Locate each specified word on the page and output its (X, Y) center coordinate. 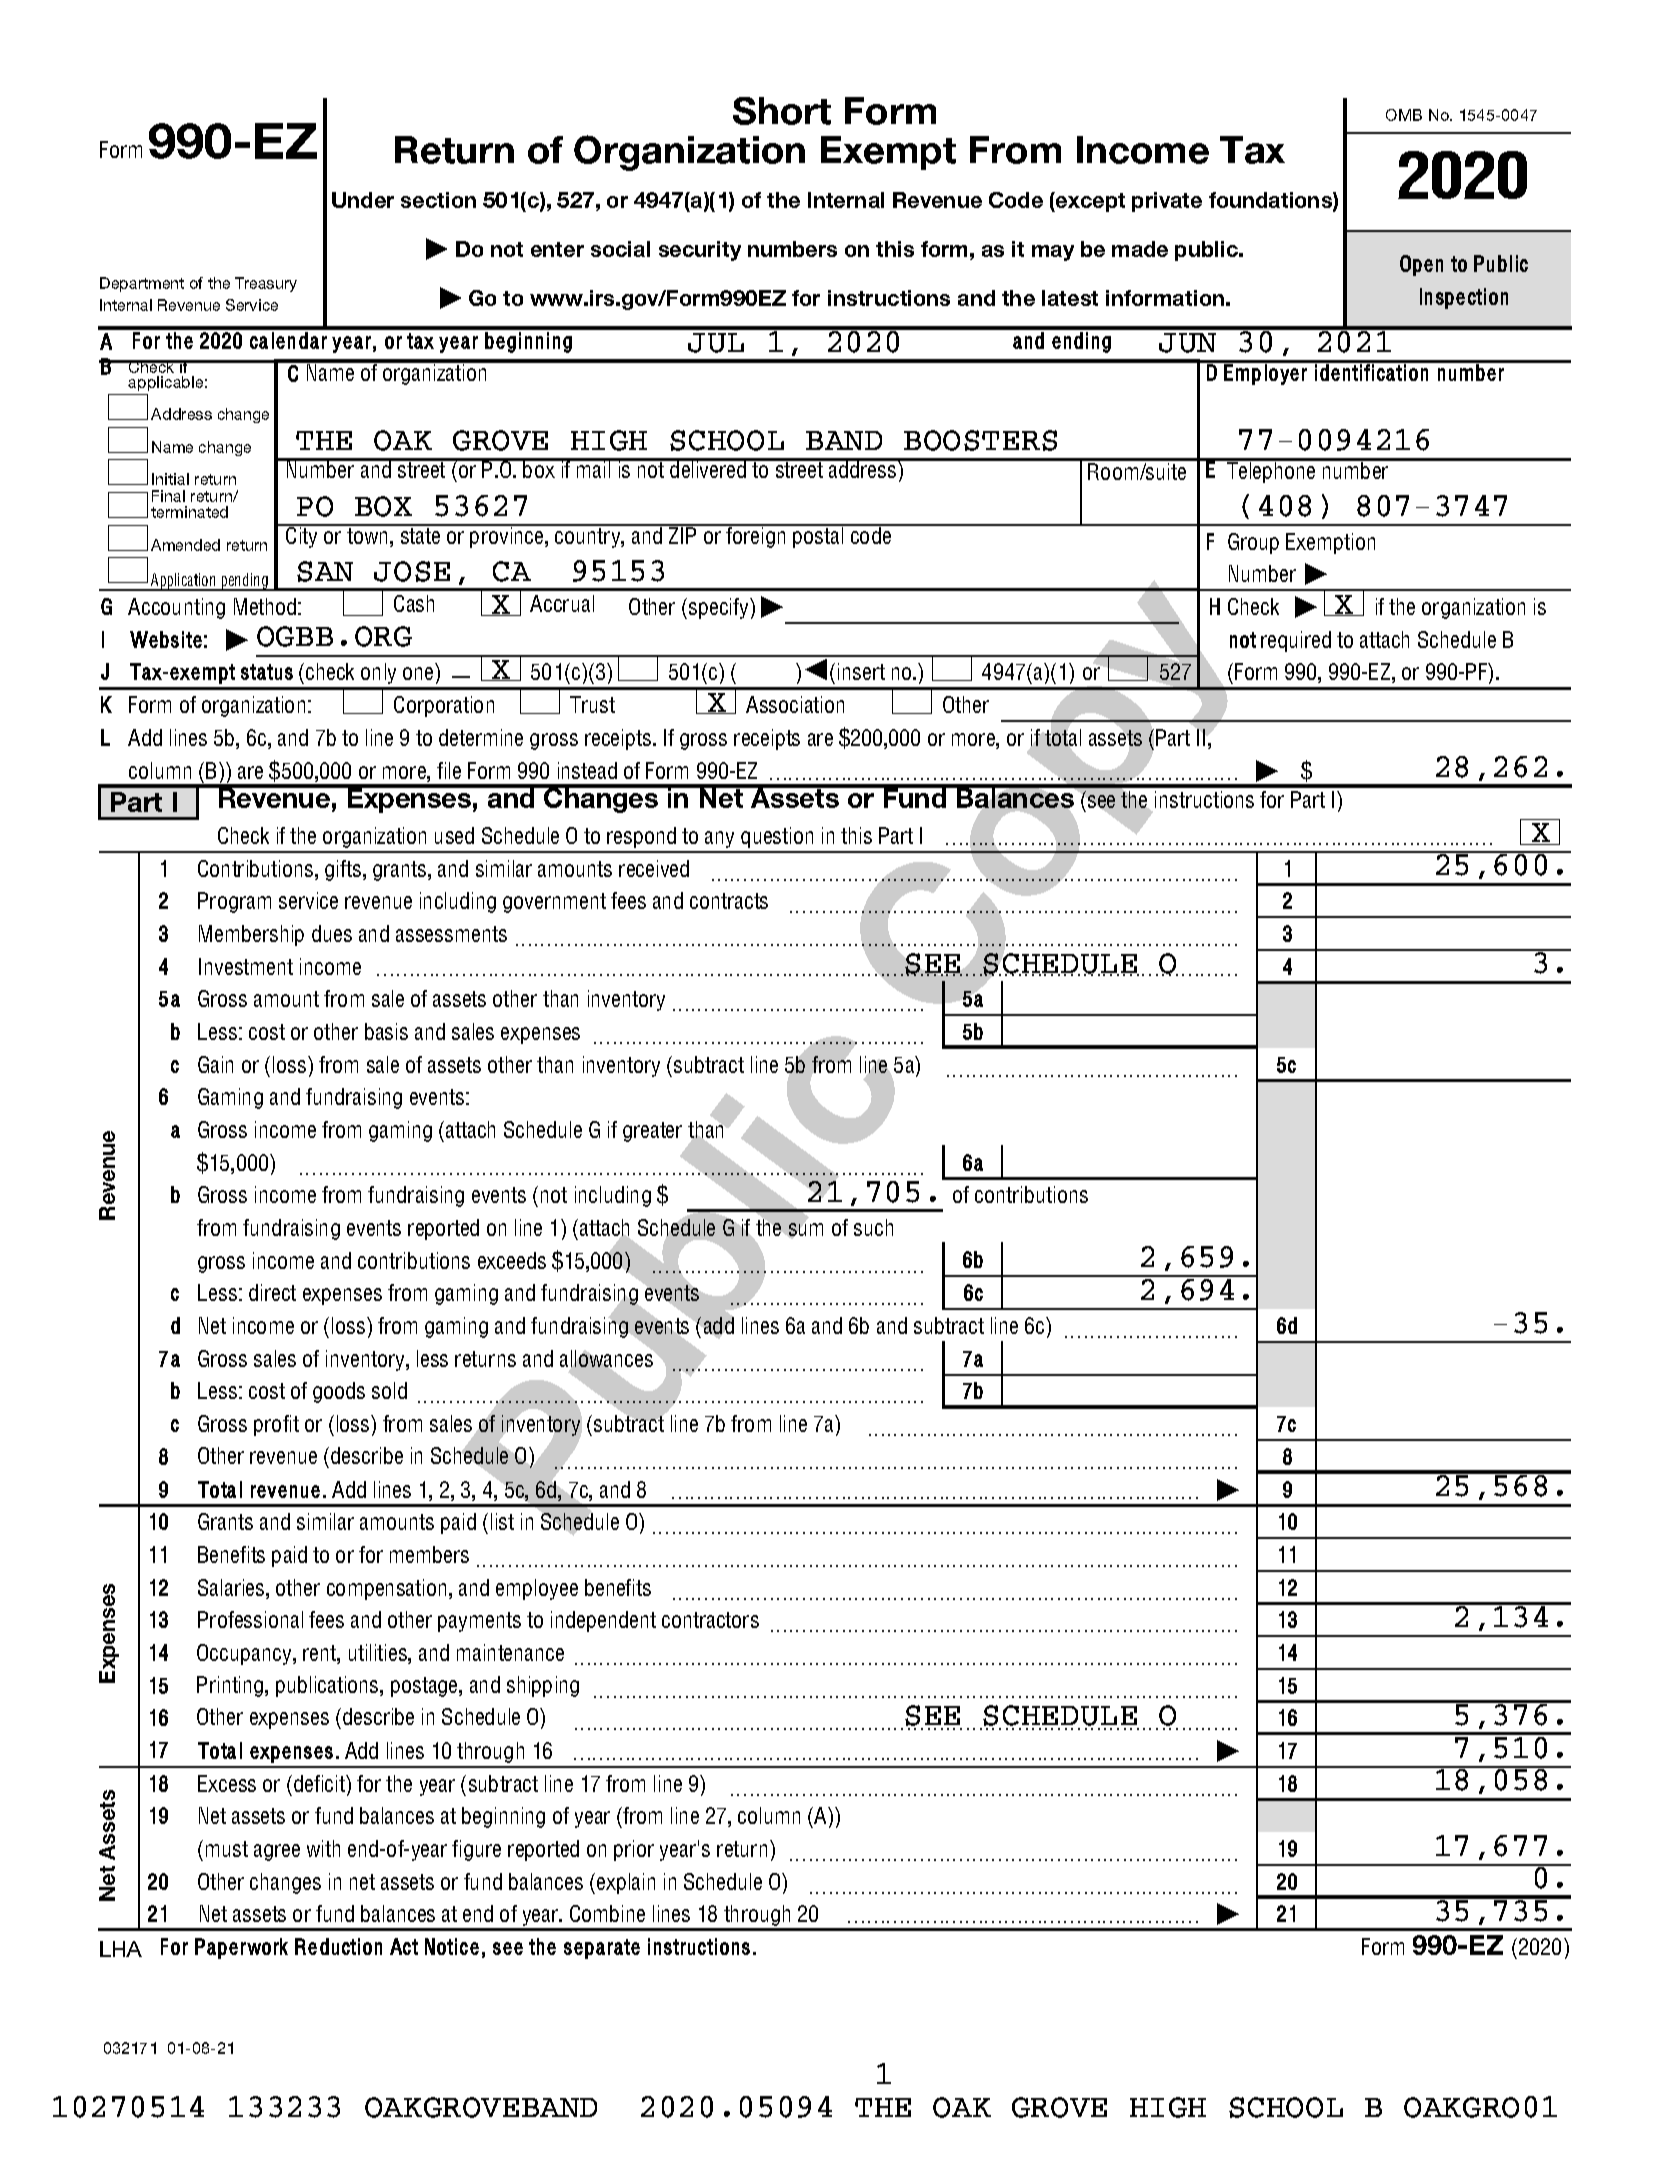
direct (272, 1292)
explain (626, 1883)
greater (652, 1132)
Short (782, 111)
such (873, 1227)
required (1296, 641)
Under (363, 200)
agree (277, 1852)
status (267, 672)
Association (795, 704)
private (1167, 202)
